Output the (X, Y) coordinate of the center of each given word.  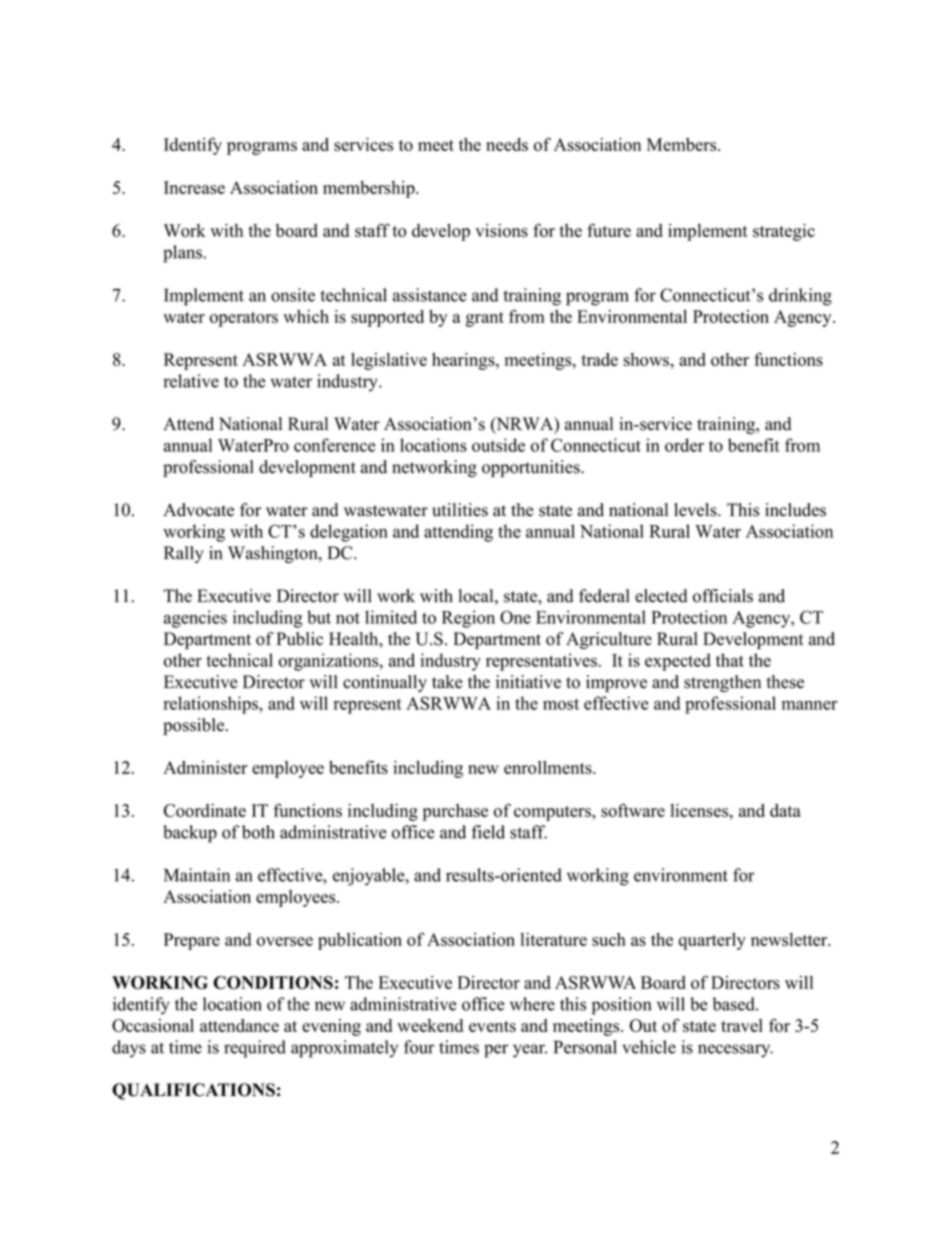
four (419, 1047)
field (488, 832)
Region (468, 619)
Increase (194, 187)
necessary (735, 1051)
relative (191, 381)
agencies (195, 619)
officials (723, 596)
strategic (784, 232)
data (785, 810)
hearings (464, 361)
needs (507, 144)
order (684, 445)
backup (190, 834)
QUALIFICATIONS (193, 1091)
